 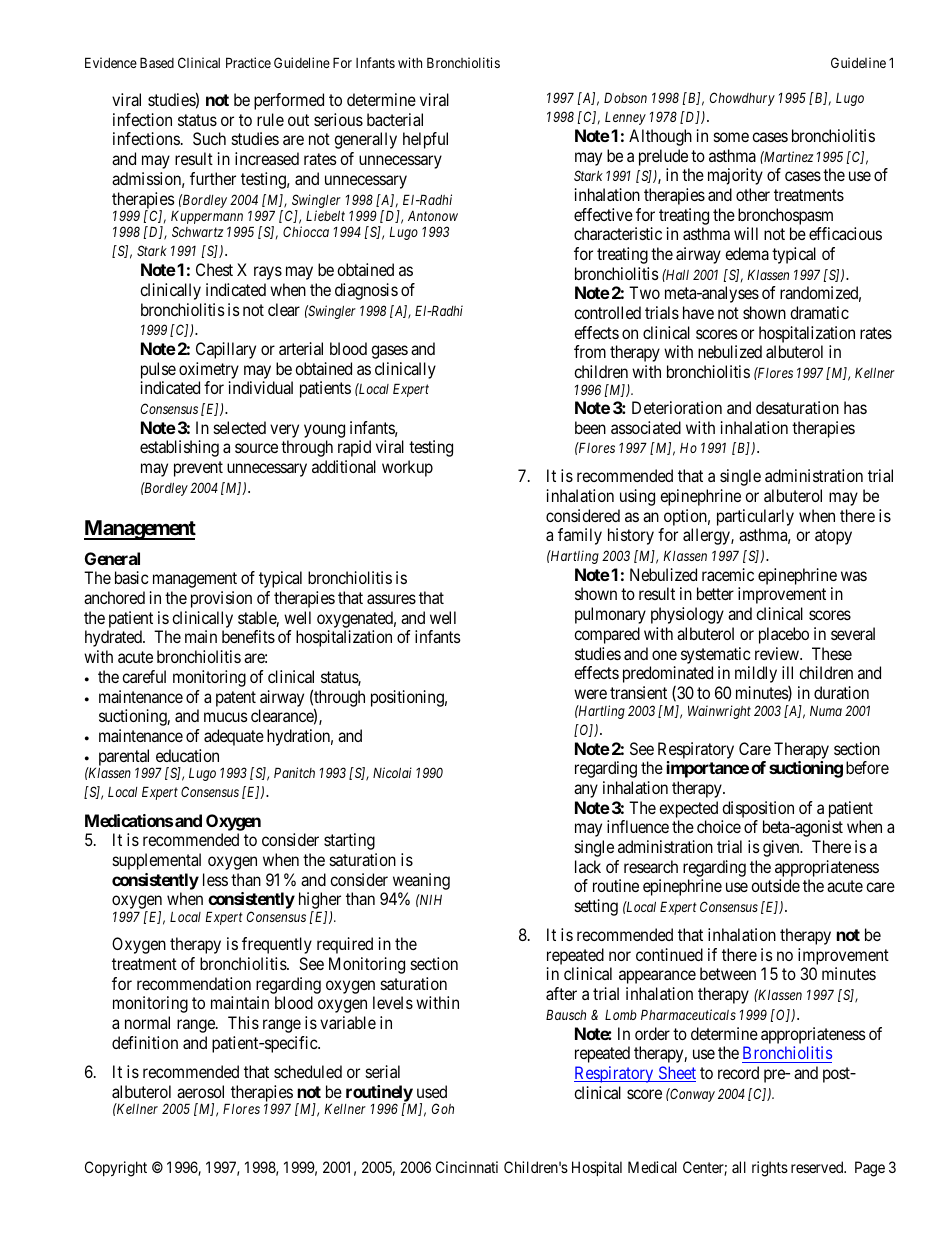 I want to click on disposition, so click(x=758, y=809).
